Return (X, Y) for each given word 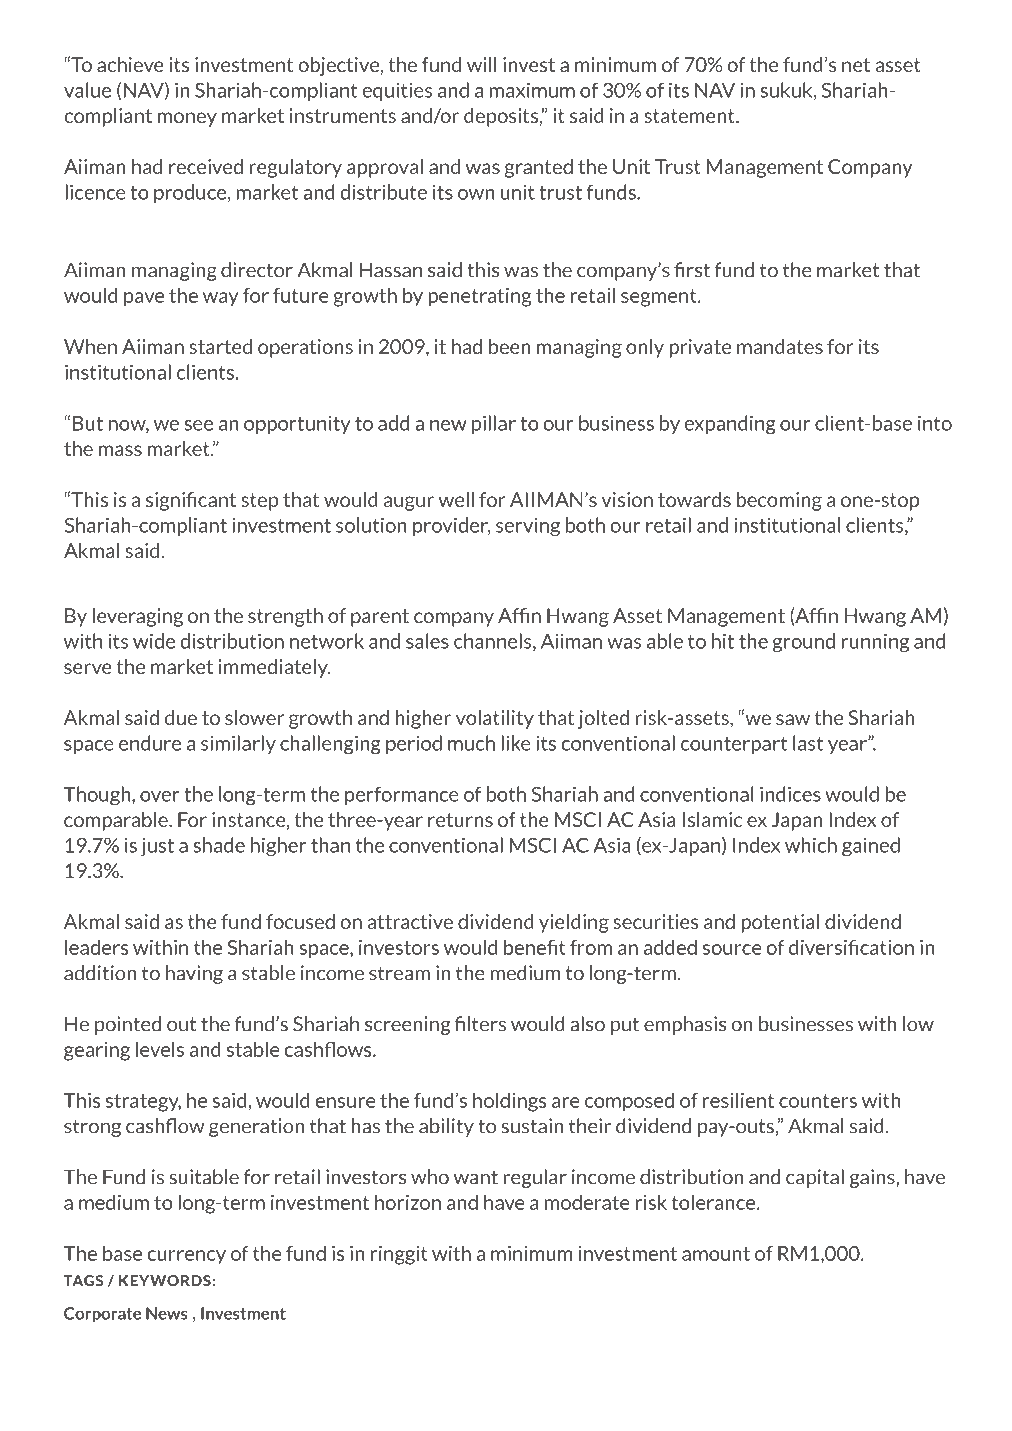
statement (690, 116)
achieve (130, 64)
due (181, 717)
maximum (532, 90)
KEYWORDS (166, 1281)
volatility (495, 719)
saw (793, 719)
